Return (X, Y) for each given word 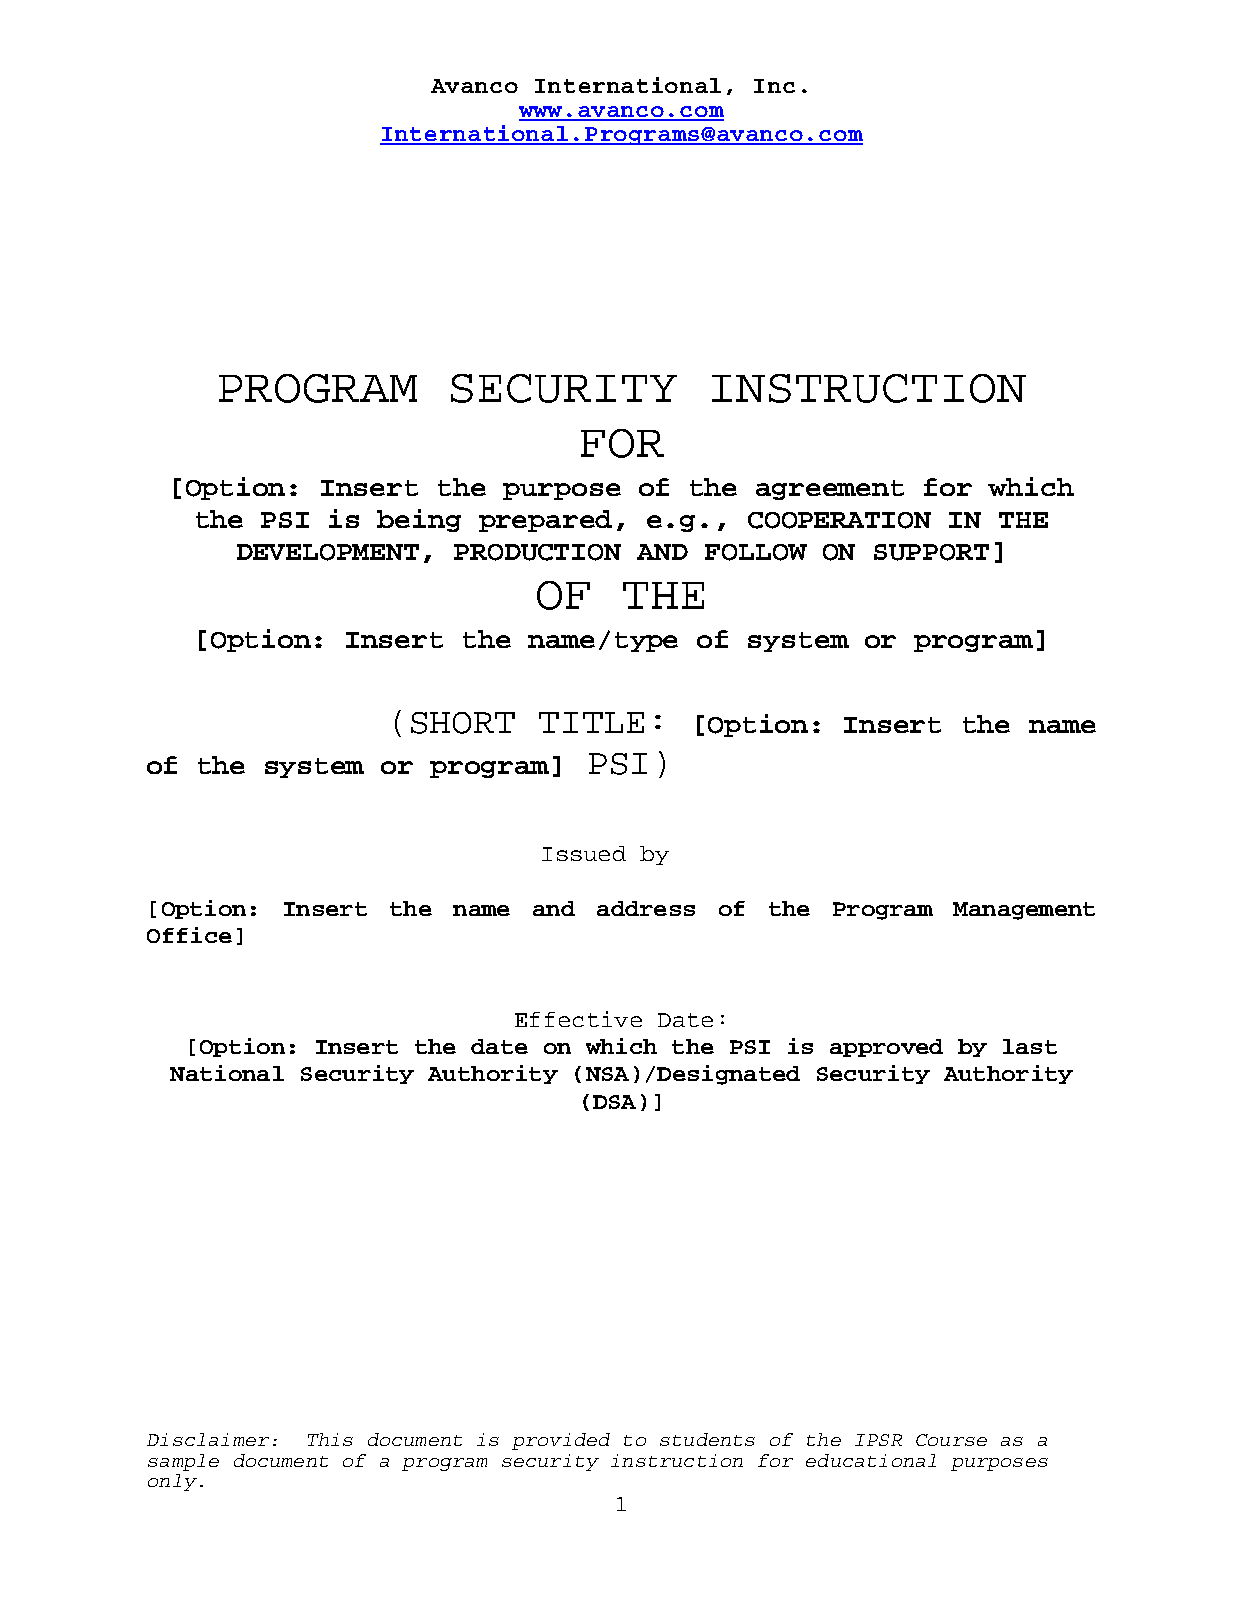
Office (189, 935)
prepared (545, 521)
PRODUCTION (537, 552)
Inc (774, 86)
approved (886, 1048)
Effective (578, 1019)
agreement (830, 490)
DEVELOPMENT (328, 552)
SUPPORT (931, 552)
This (330, 1439)
